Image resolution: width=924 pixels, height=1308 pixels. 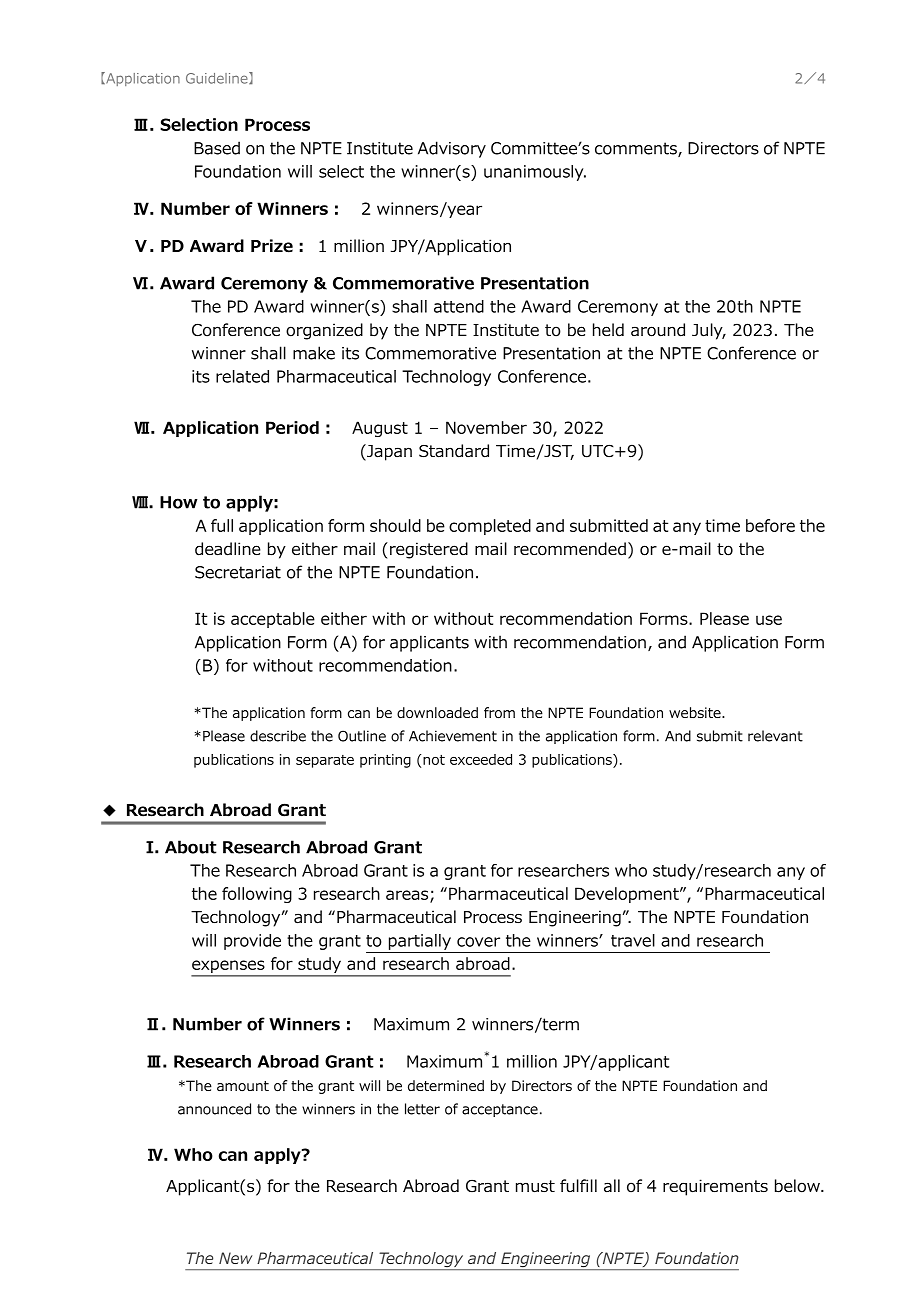 What do you see at coordinates (222, 525) in the document?
I see `full` at bounding box center [222, 525].
